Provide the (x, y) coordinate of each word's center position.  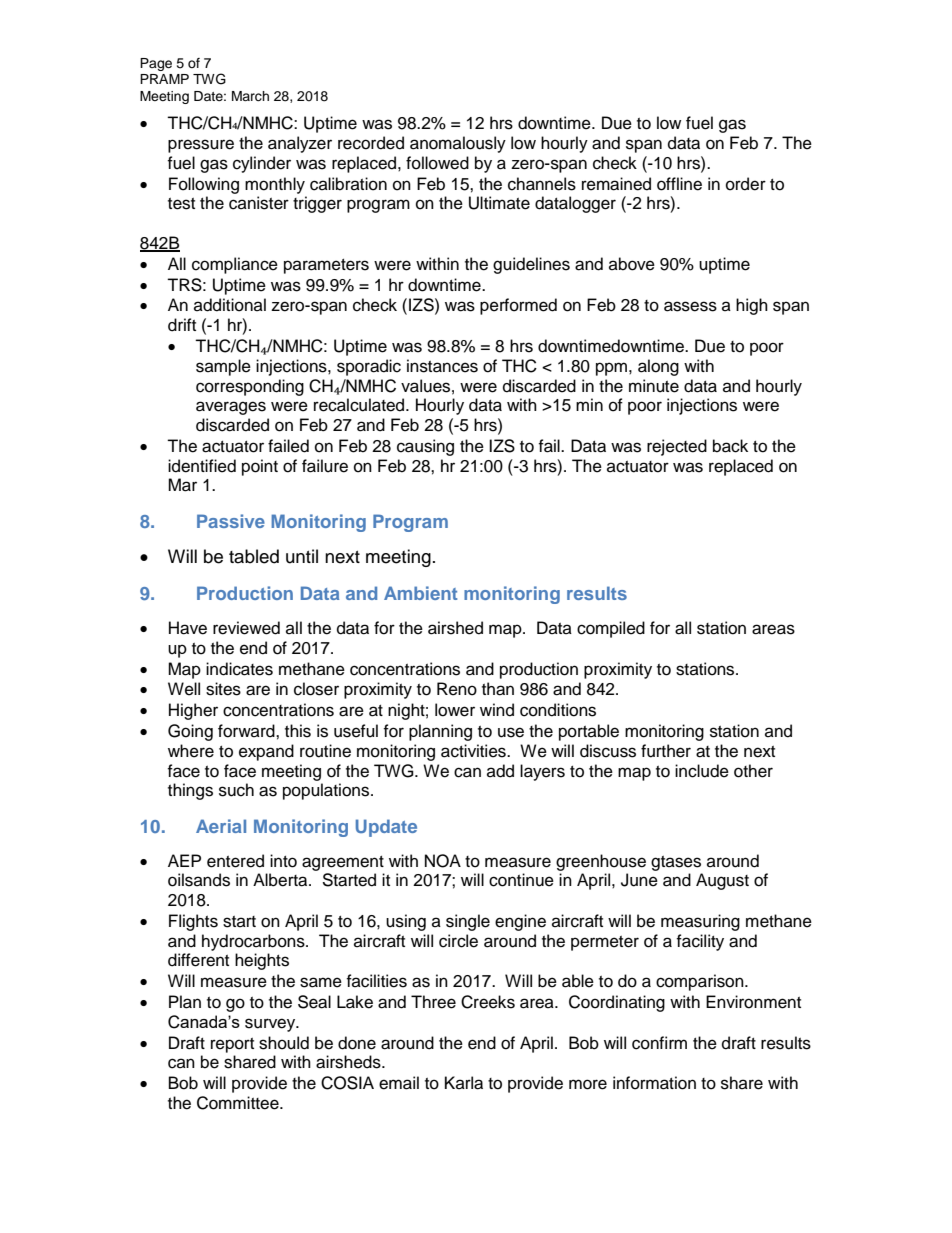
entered (235, 861)
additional (230, 305)
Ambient (420, 593)
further (666, 751)
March (250, 96)
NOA (443, 861)
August (722, 881)
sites (223, 689)
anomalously (458, 144)
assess (690, 306)
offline (679, 184)
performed (518, 306)
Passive (231, 521)
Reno (457, 689)
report (232, 1045)
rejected (677, 447)
